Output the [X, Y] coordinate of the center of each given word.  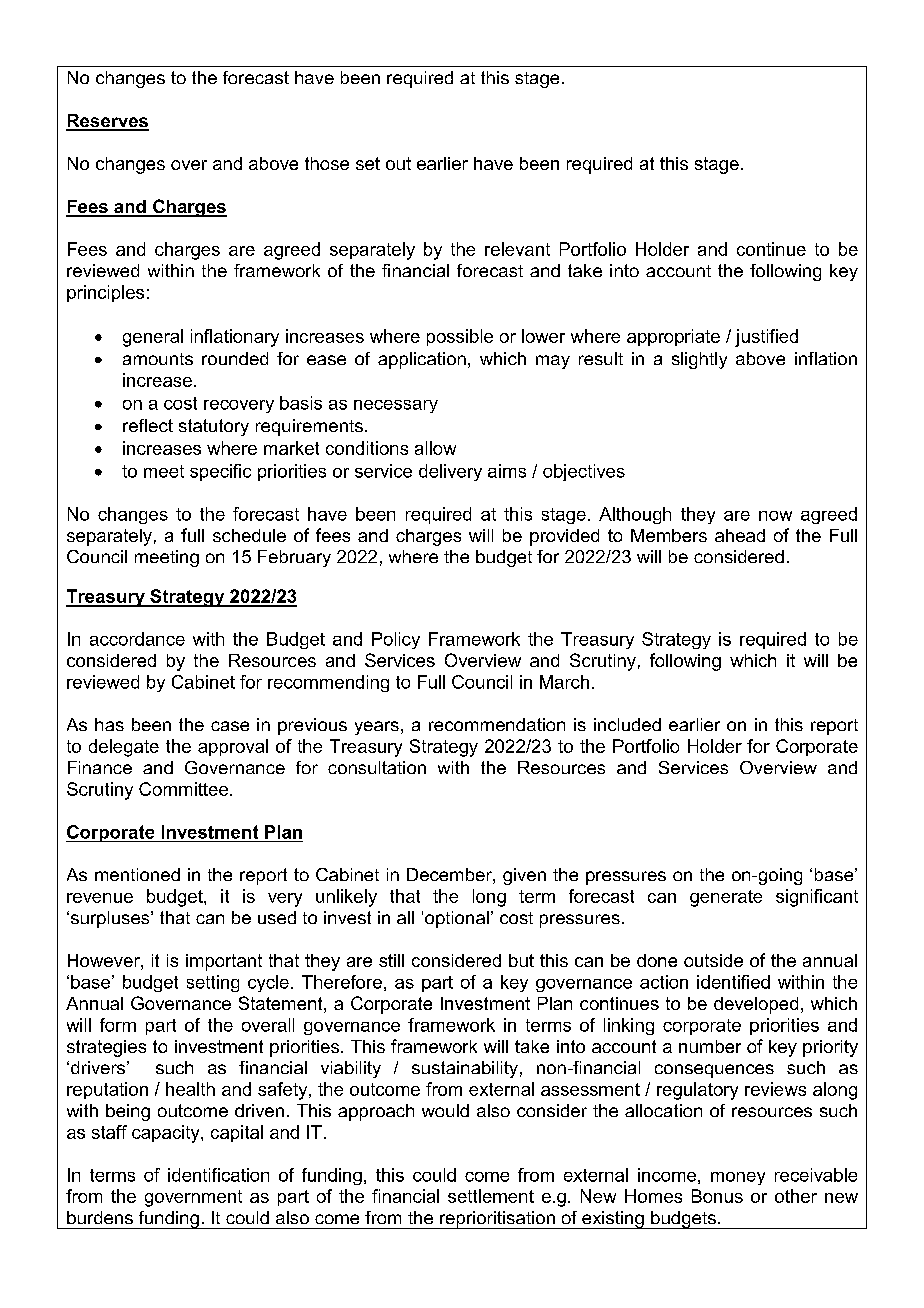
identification [218, 1175]
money [738, 1178]
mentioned [137, 874]
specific [220, 472]
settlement [491, 1196]
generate [726, 898]
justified [766, 338]
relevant [517, 249]
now [775, 516]
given [524, 876]
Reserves [107, 122]
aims [507, 471]
